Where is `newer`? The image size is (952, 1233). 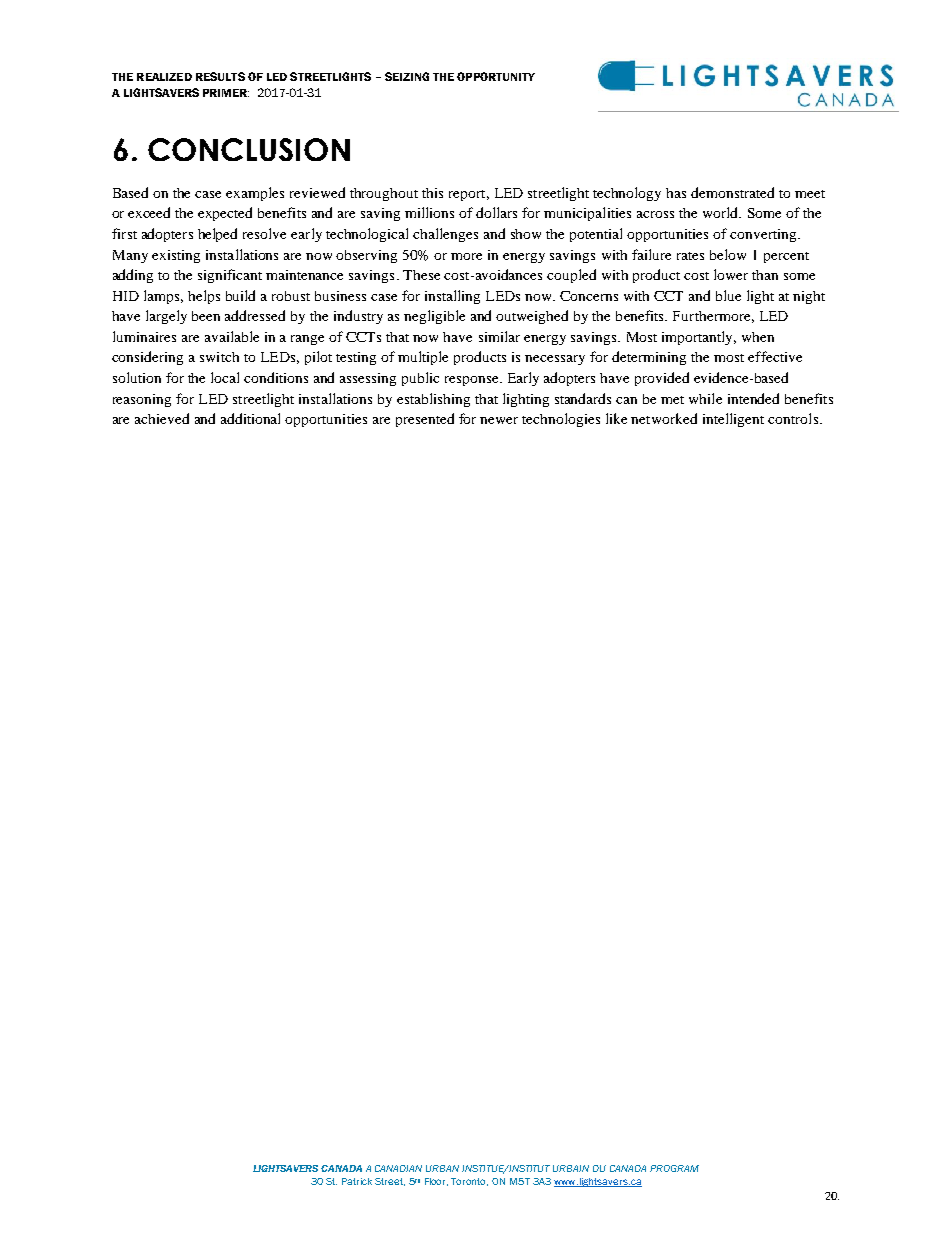
newer is located at coordinates (499, 420).
